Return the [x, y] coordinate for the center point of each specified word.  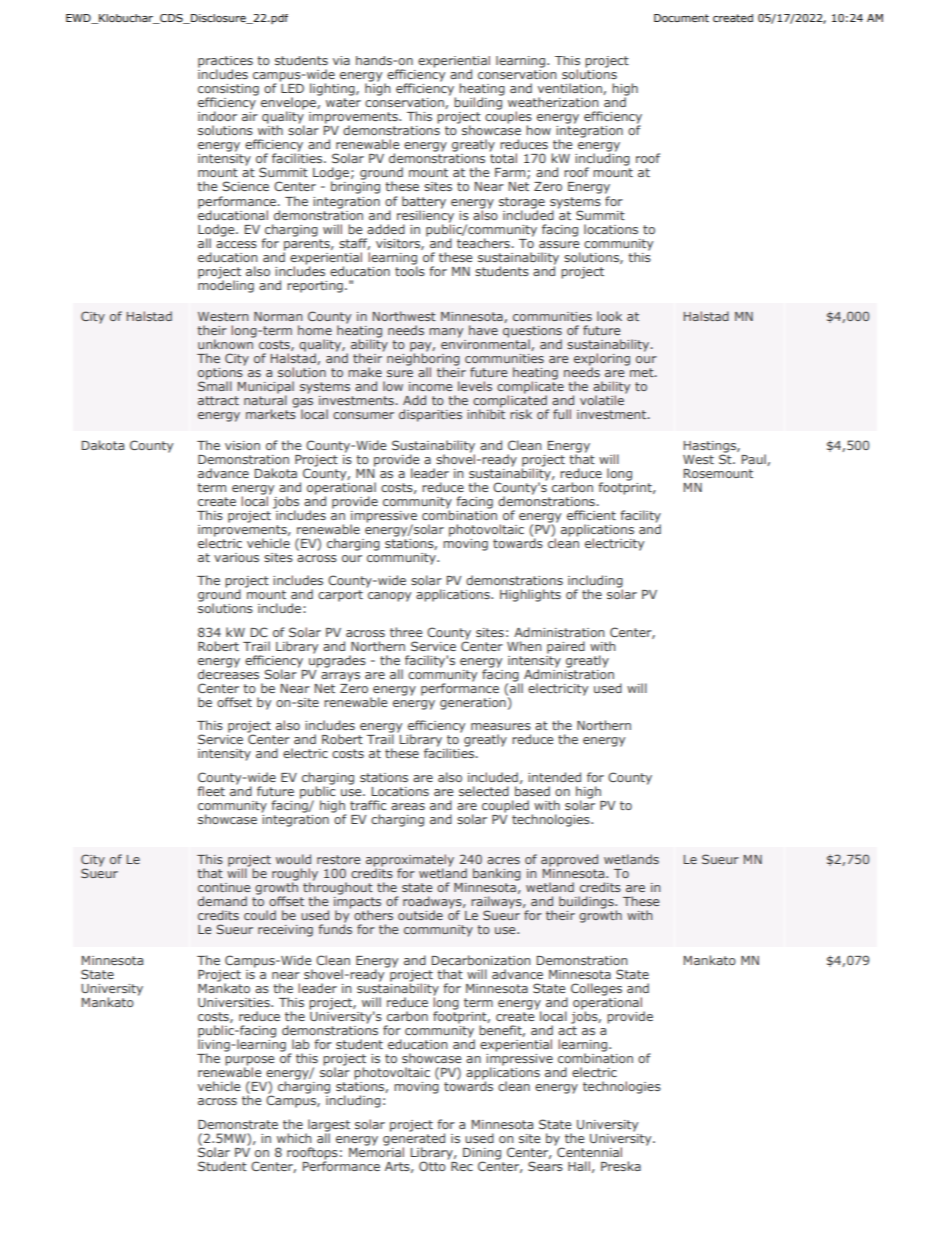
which [294, 1138]
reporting [315, 287]
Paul [755, 460]
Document [681, 18]
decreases [228, 673]
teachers [483, 241]
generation [474, 702]
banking [497, 874]
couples [508, 117]
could [260, 915]
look [609, 316]
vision [242, 445]
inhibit [486, 413]
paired [566, 647]
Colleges [596, 989]
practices [225, 63]
